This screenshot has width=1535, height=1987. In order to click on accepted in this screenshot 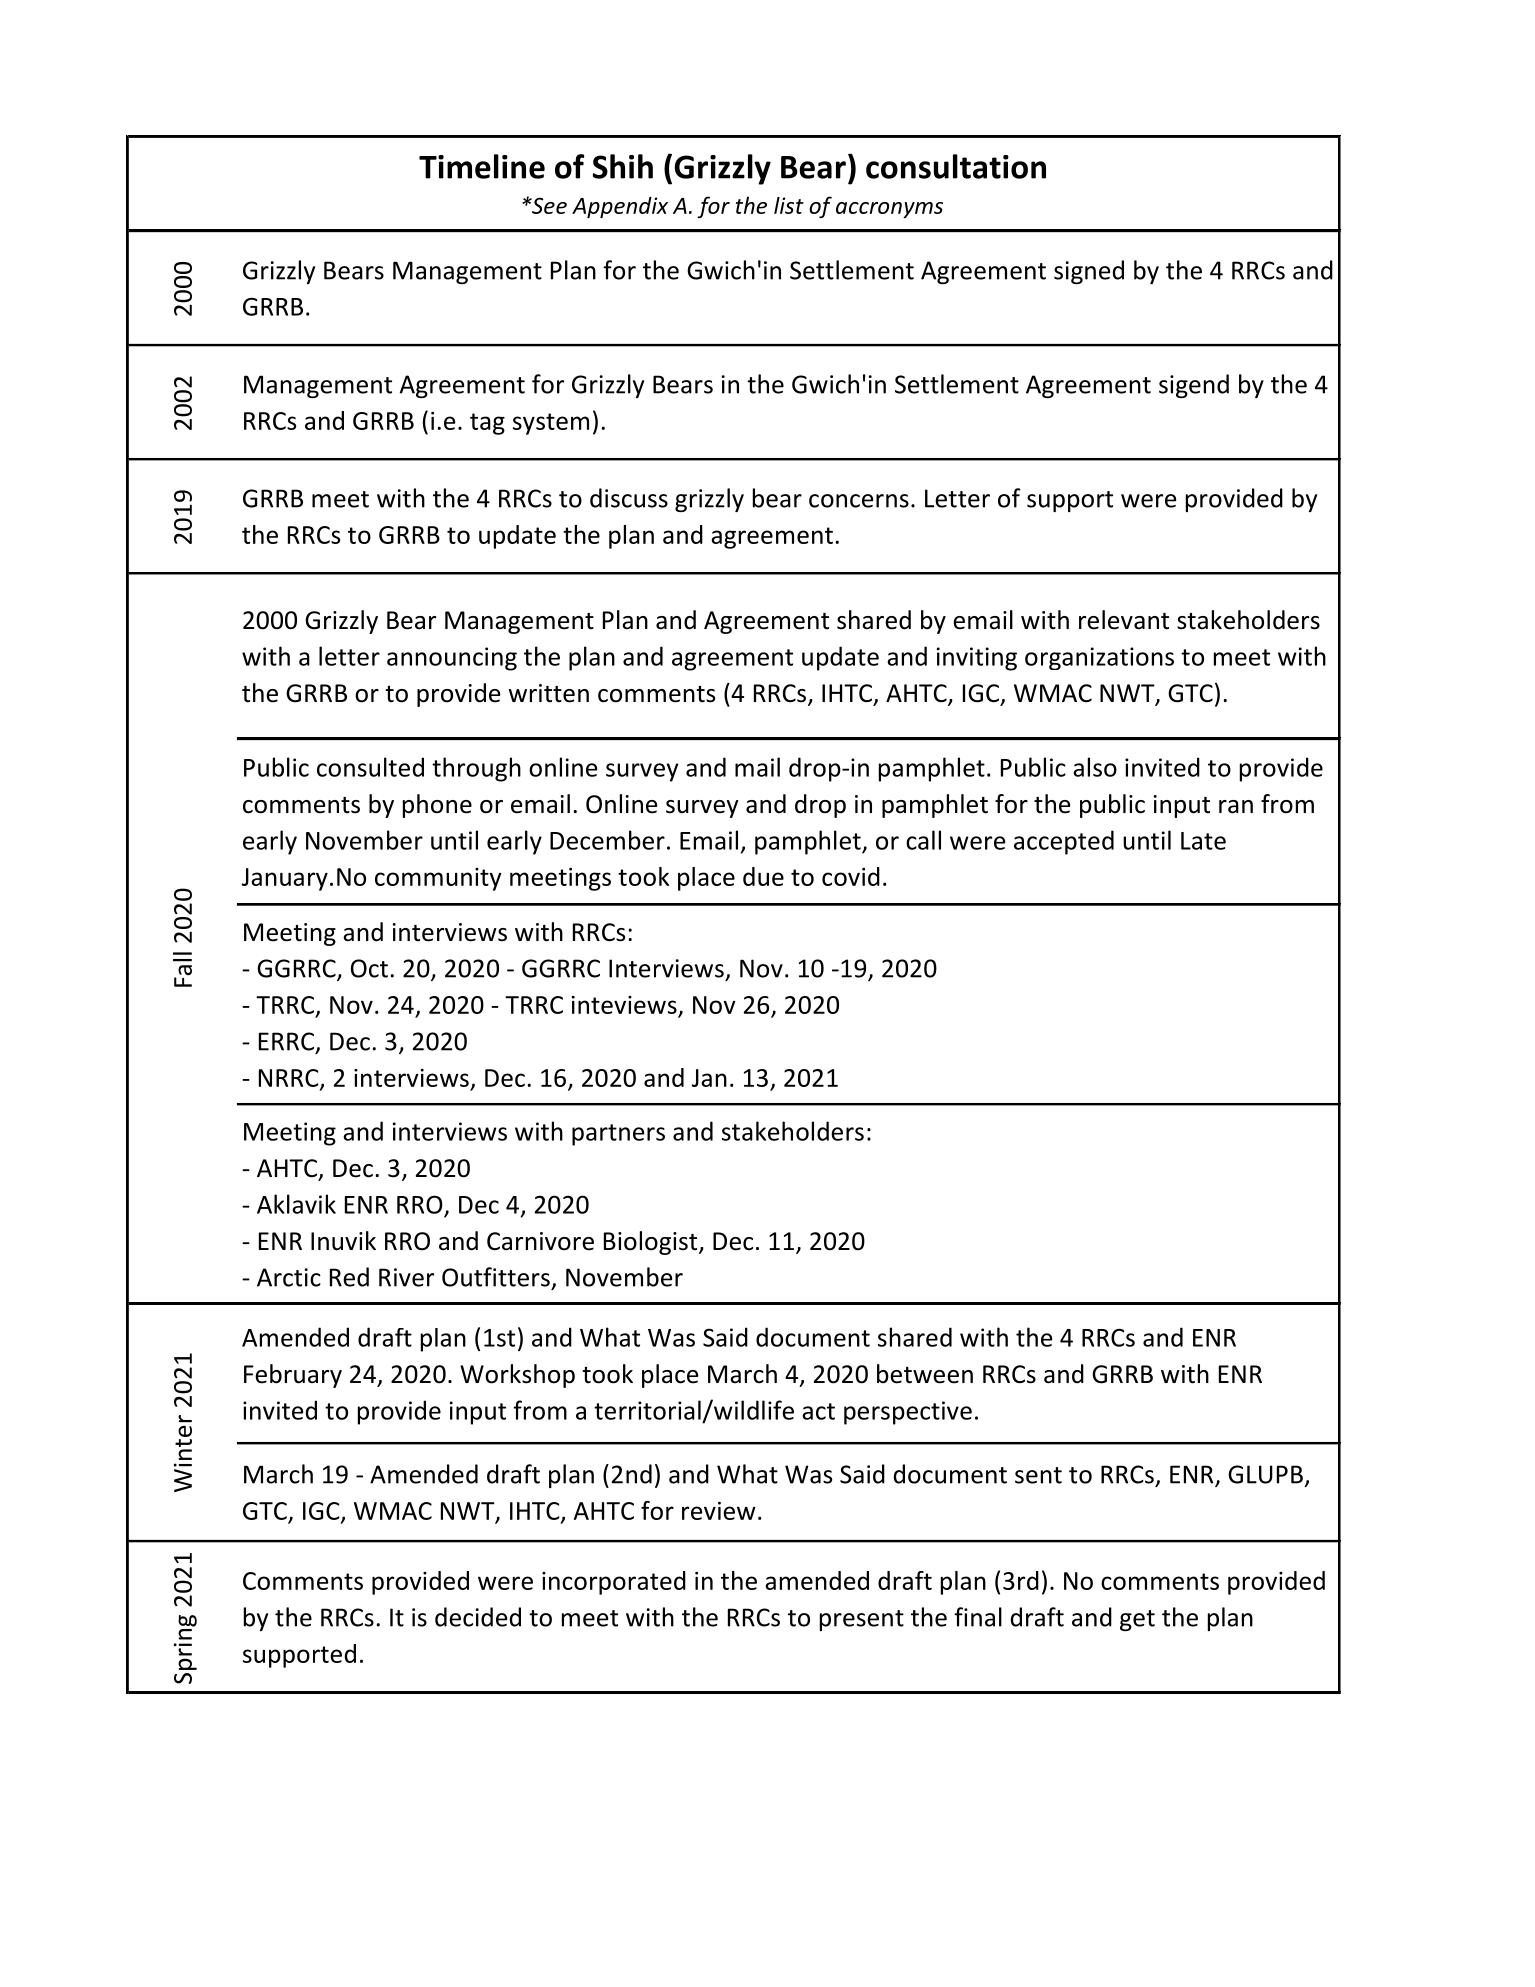, I will do `click(1064, 842)`.
